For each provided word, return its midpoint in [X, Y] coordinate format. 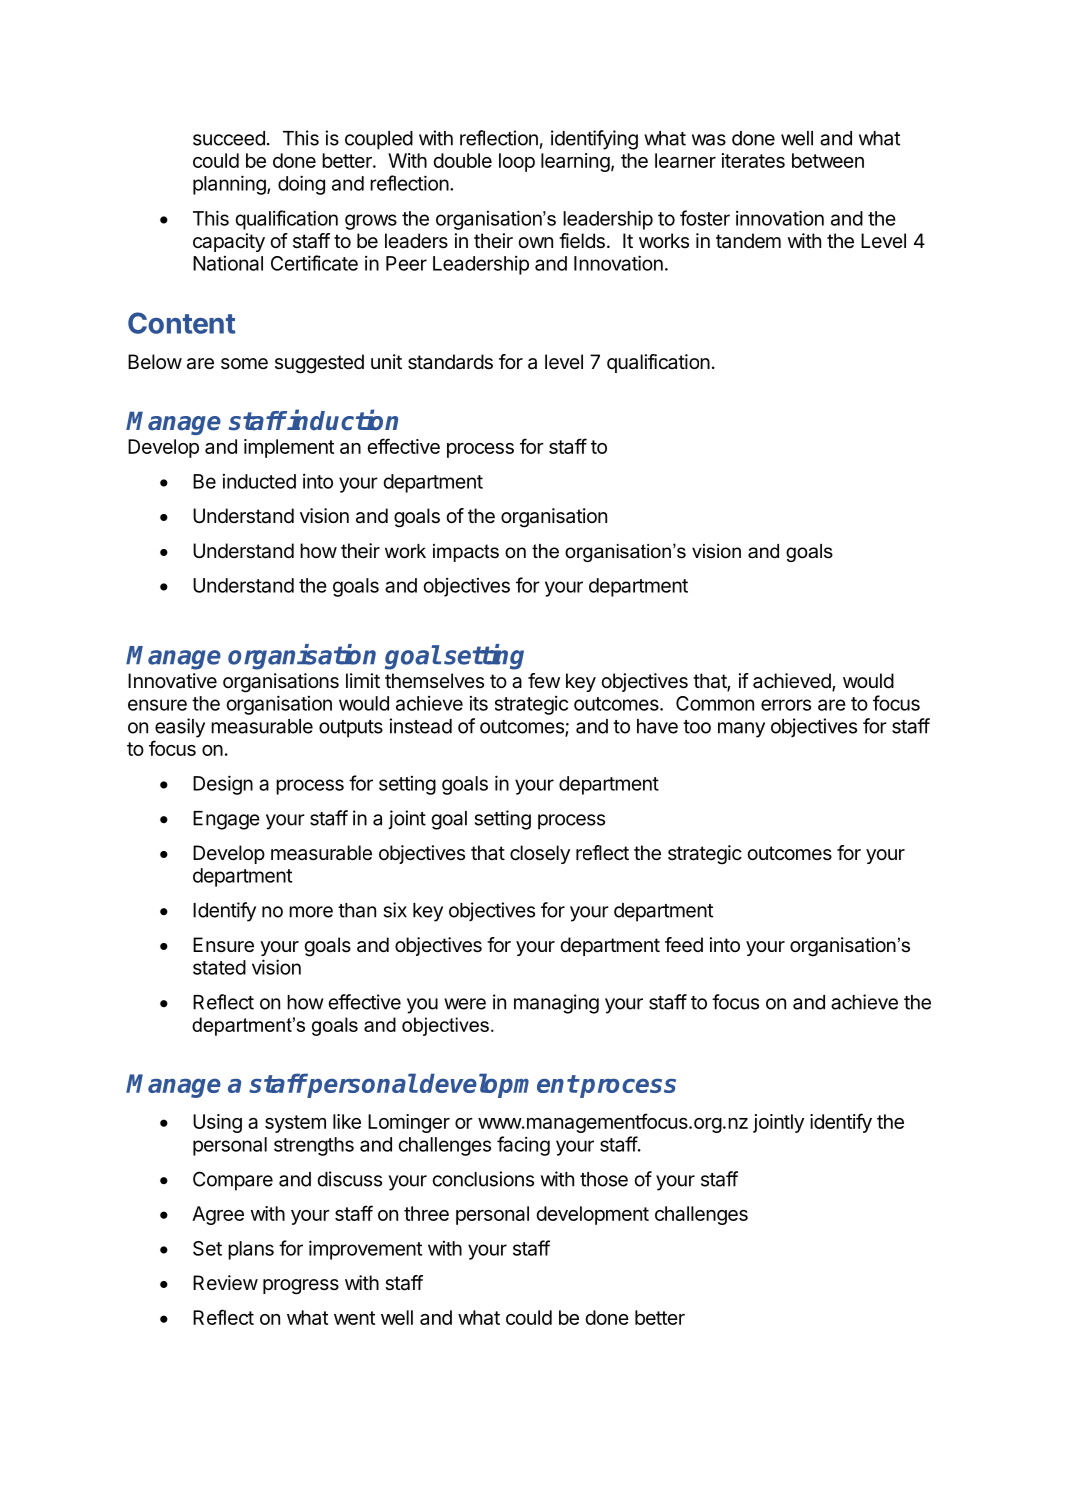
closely [540, 854]
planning [230, 185]
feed [684, 945]
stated [219, 967]
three [426, 1213]
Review [225, 1283]
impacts [466, 553]
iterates [753, 160]
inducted [259, 481]
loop [517, 162]
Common [715, 703]
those [604, 1179]
